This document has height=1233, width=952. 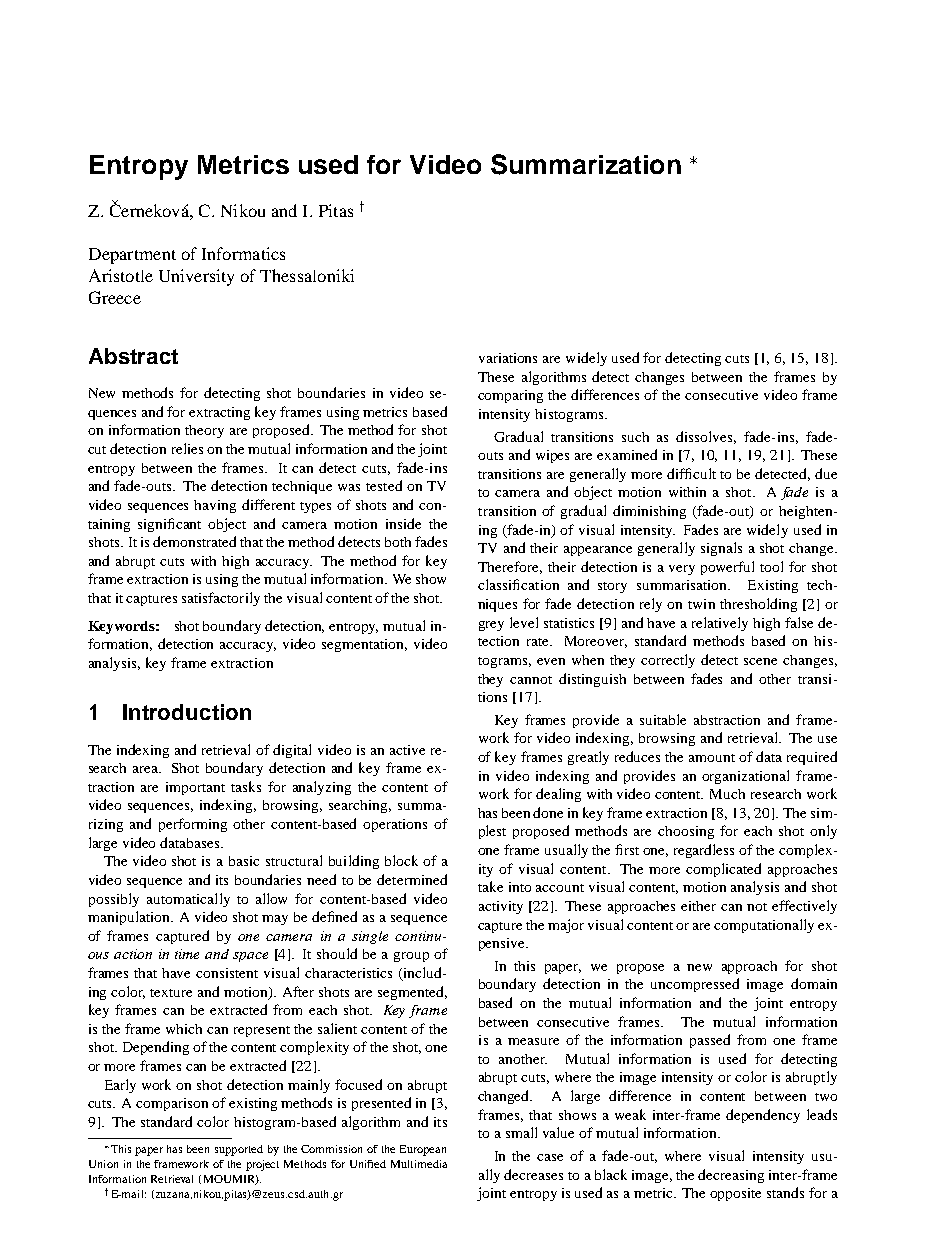 I want to click on comparing, so click(x=510, y=396).
